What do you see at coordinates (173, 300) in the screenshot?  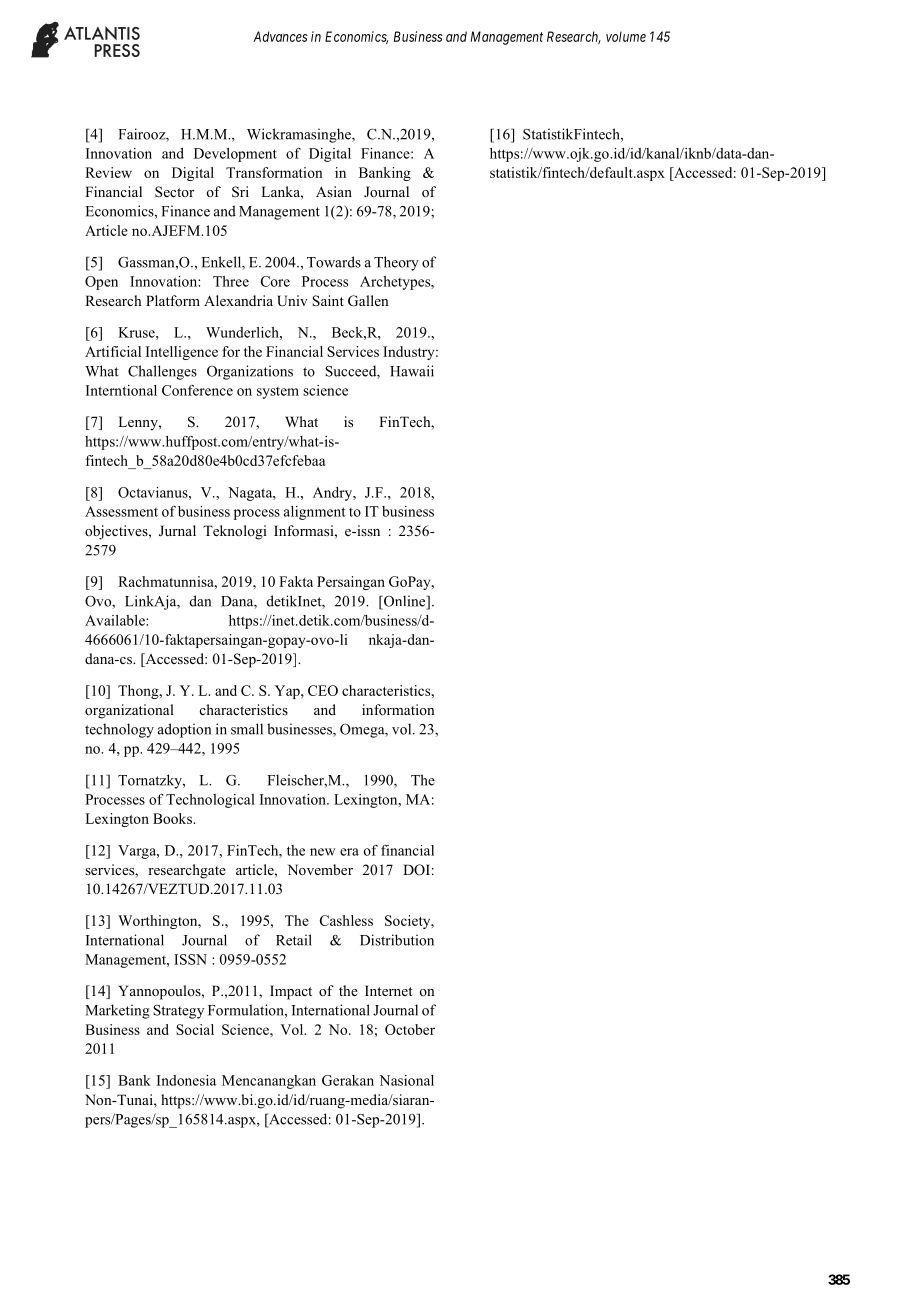 I see `Platform` at bounding box center [173, 300].
